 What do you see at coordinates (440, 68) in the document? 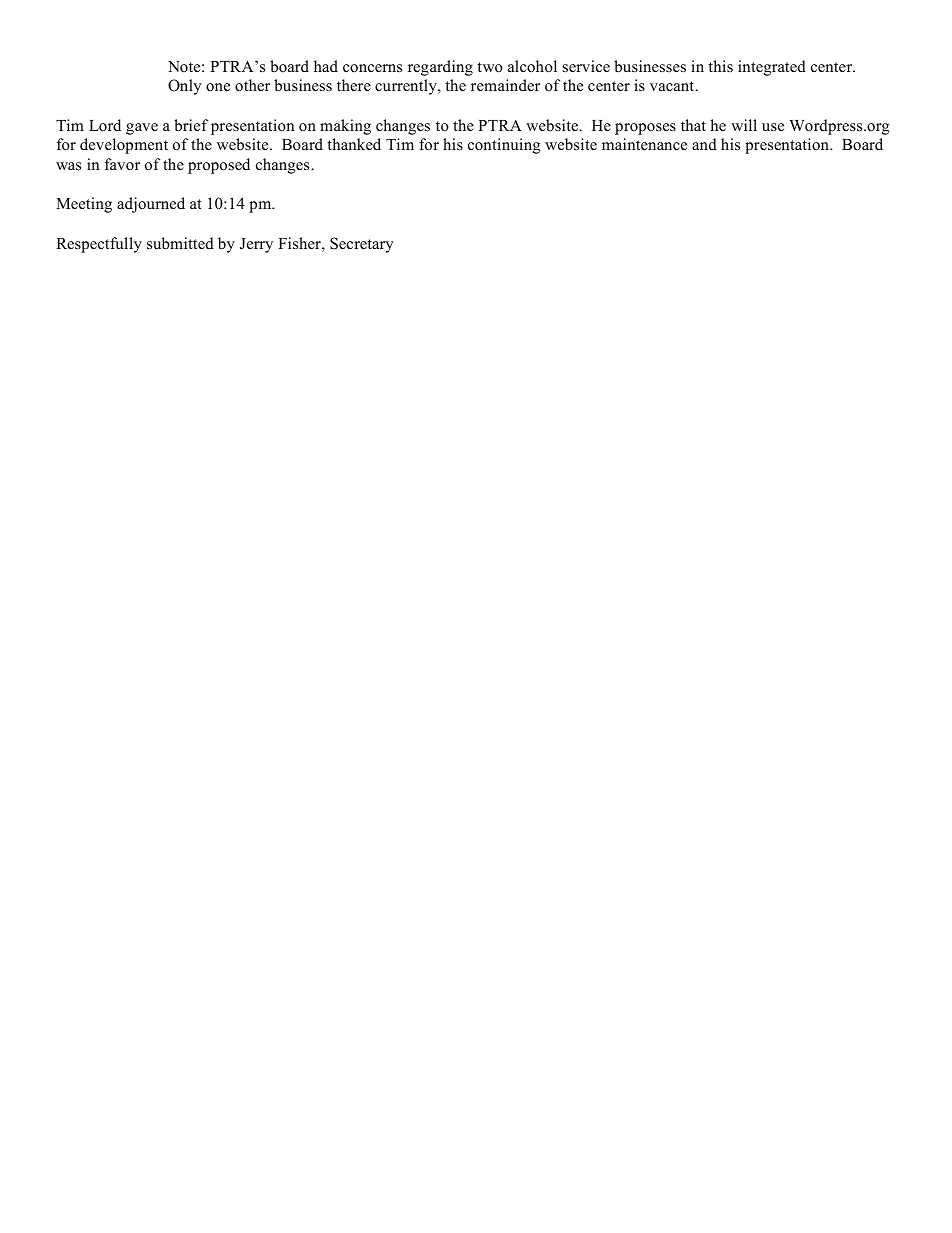
I see `regarding` at bounding box center [440, 68].
